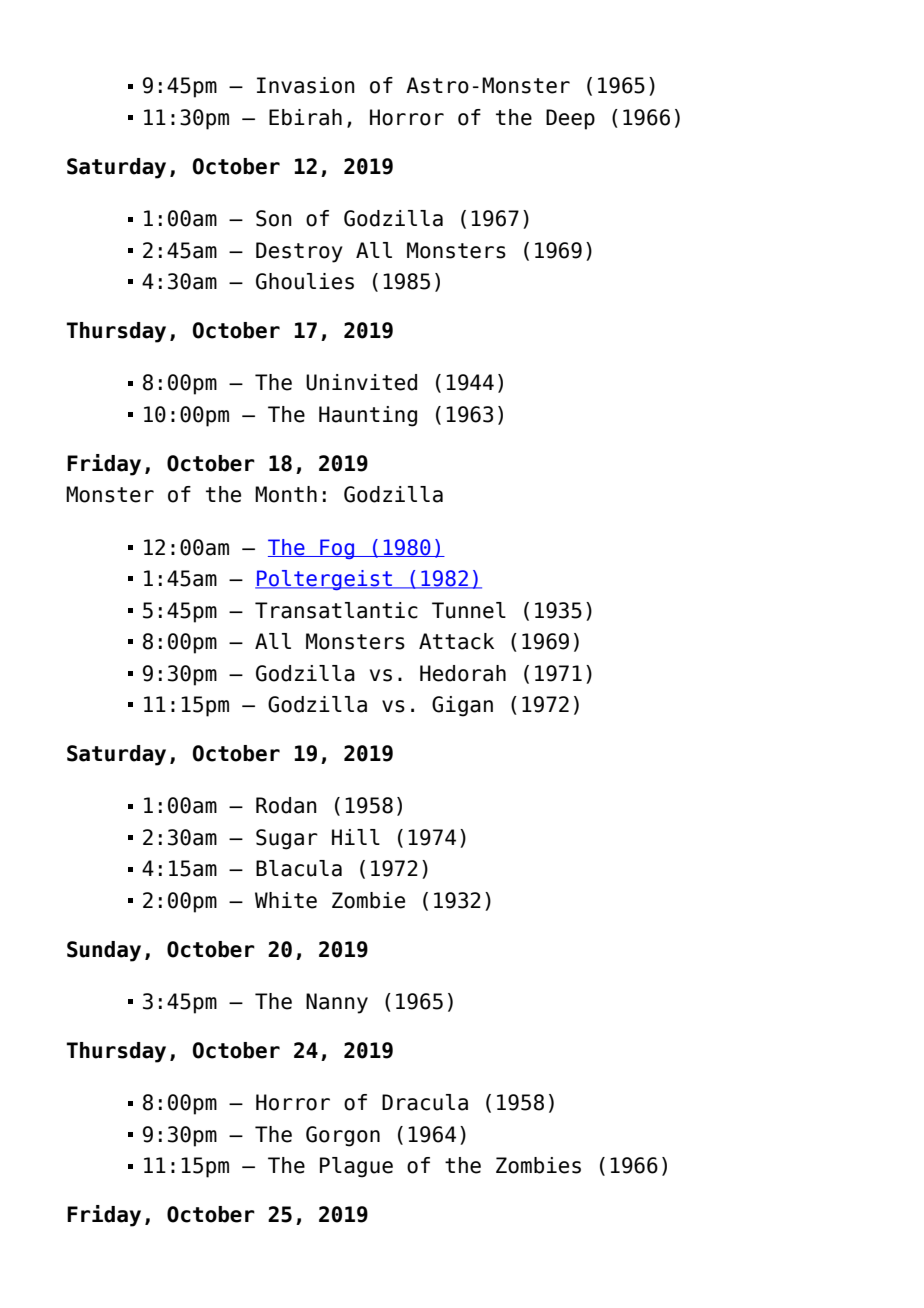  I want to click on Hill, so click(356, 837).
